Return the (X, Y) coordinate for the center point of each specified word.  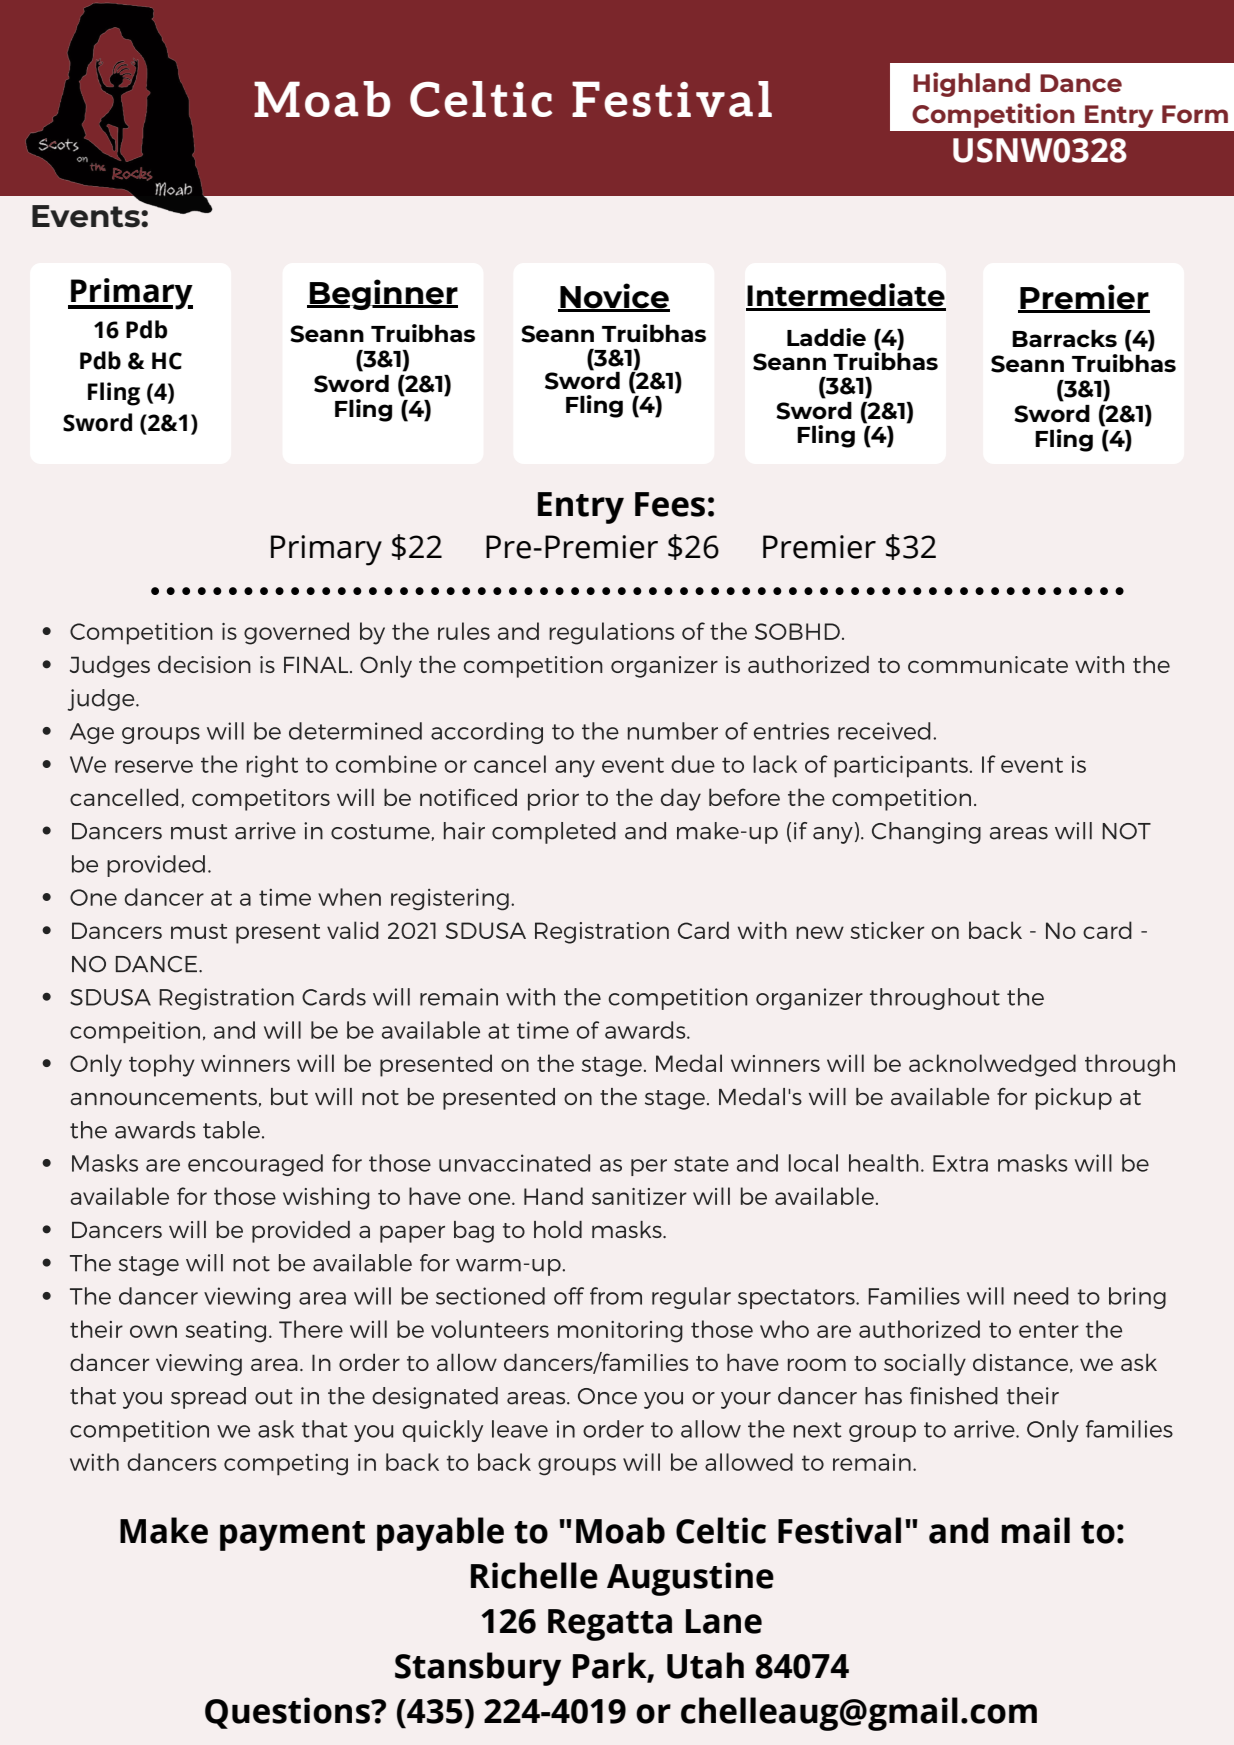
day (681, 799)
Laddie (826, 337)
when (349, 897)
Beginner (383, 294)
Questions (288, 1713)
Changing (926, 833)
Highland (971, 84)
